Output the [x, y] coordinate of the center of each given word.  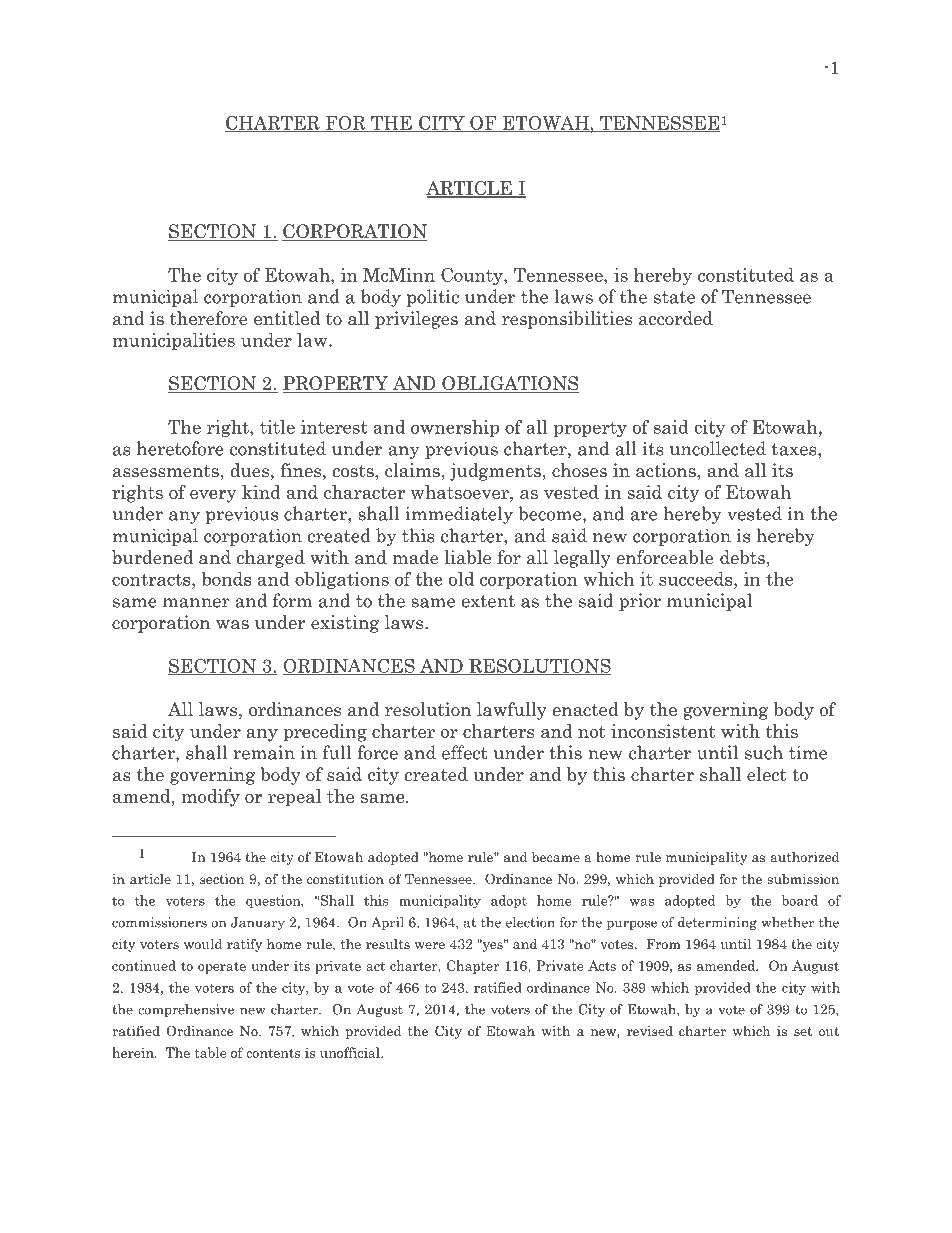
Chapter [473, 967]
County [473, 276]
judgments [495, 472]
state [674, 297]
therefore [209, 318]
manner [196, 603]
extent [488, 601]
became [556, 856]
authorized [804, 856]
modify [211, 798]
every [213, 496]
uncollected [718, 448]
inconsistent [663, 731]
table [210, 1052]
